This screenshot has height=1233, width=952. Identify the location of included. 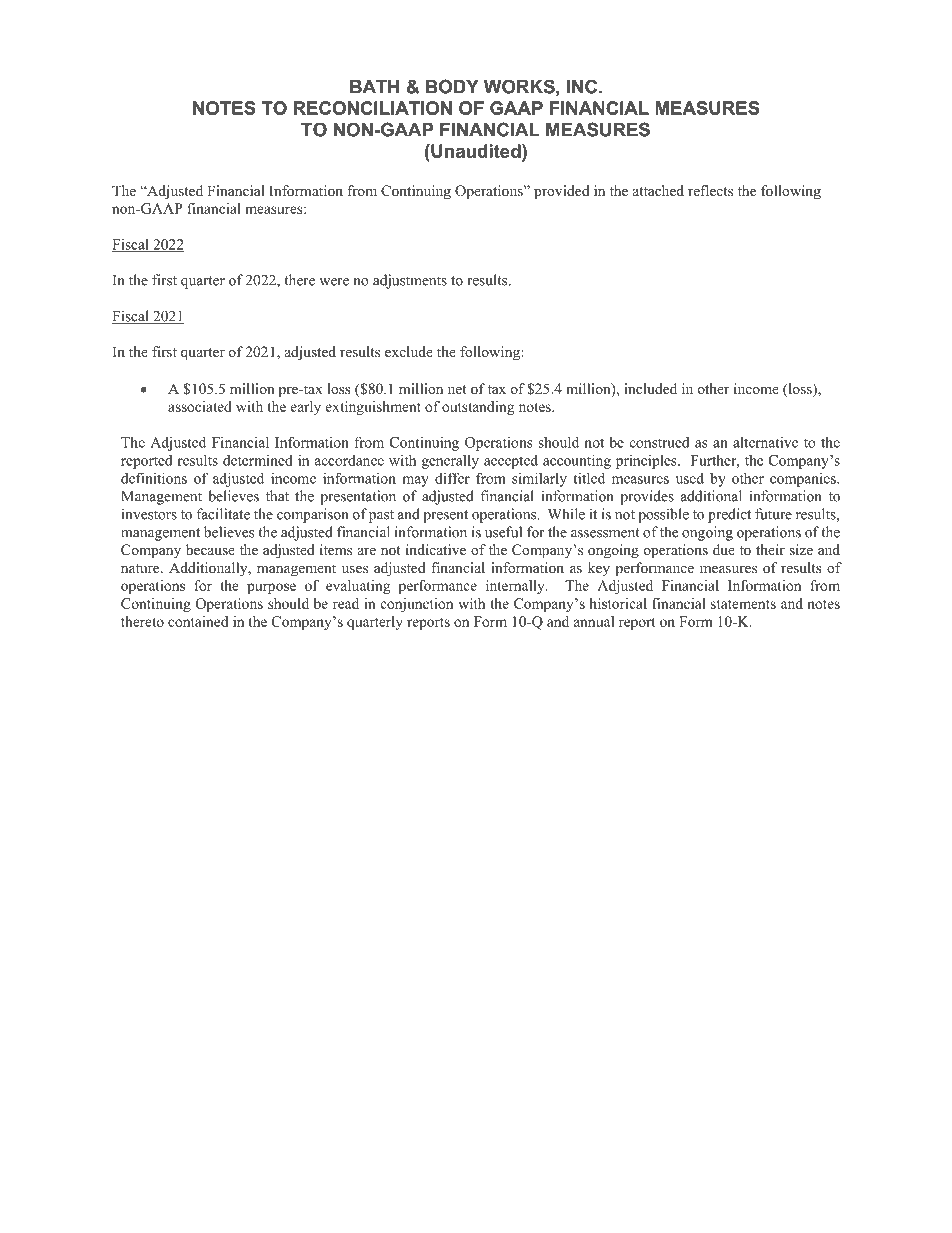
(650, 388).
